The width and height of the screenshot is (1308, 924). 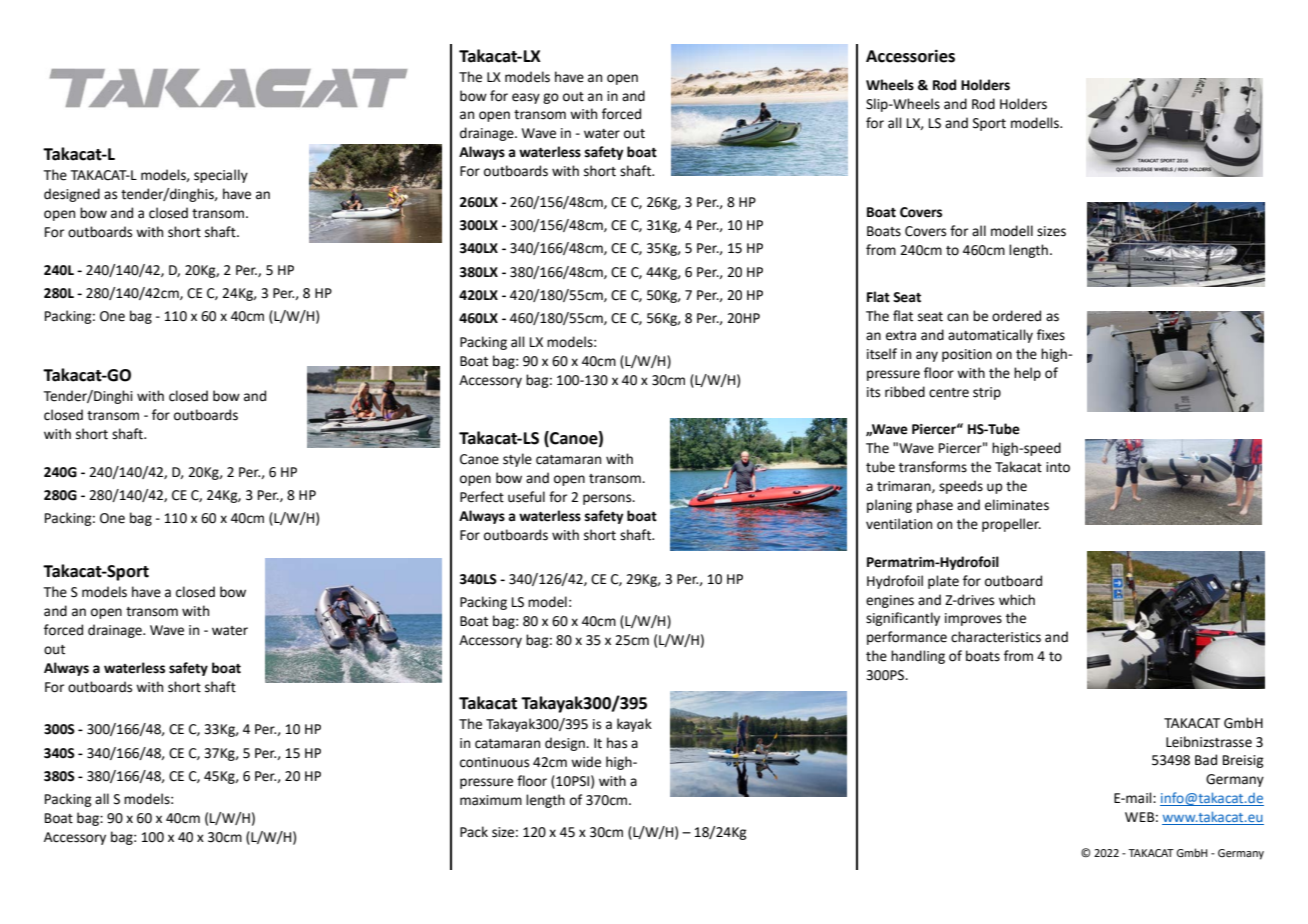 I want to click on easy, so click(x=526, y=98).
